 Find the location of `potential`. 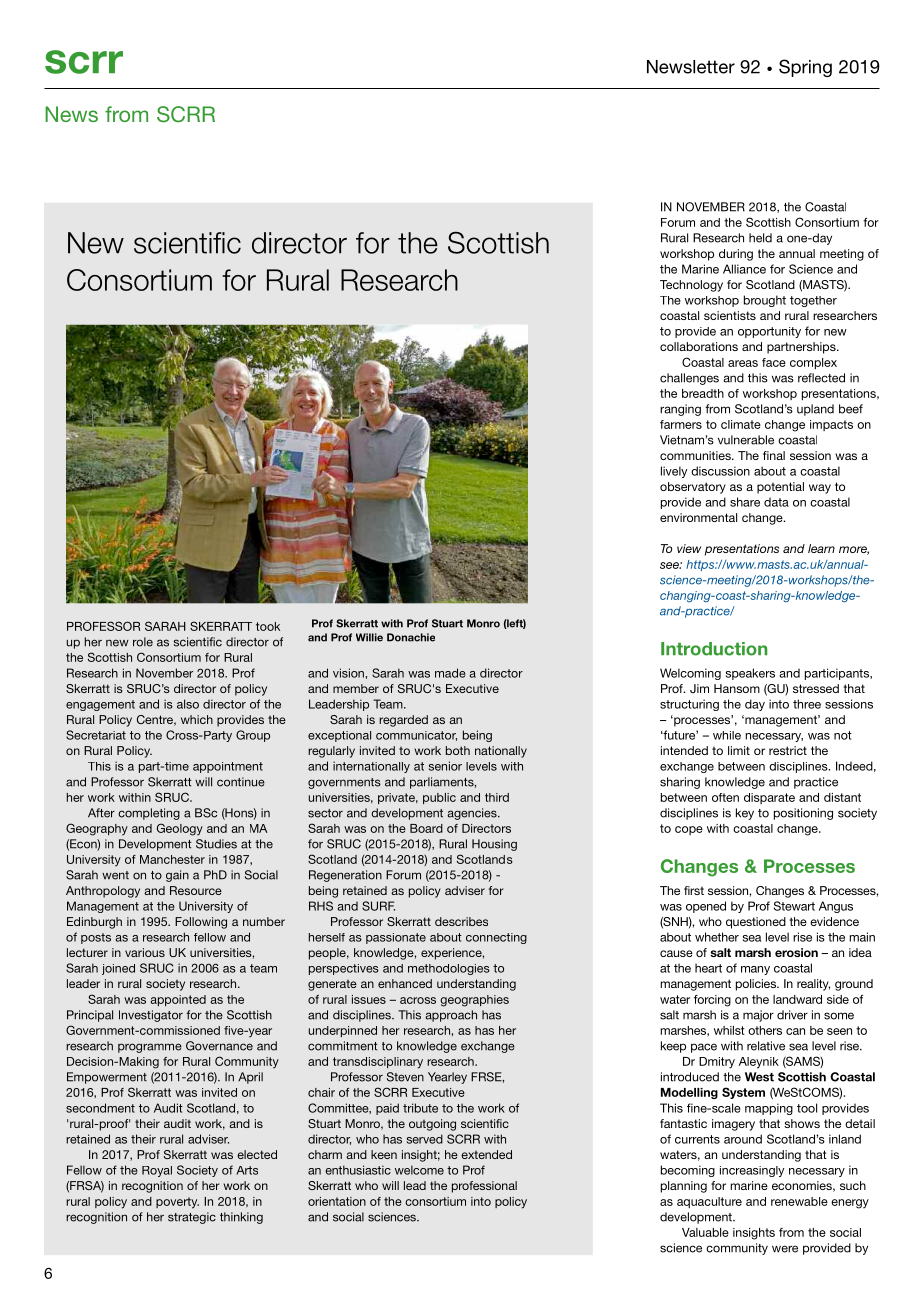

potential is located at coordinates (780, 488).
